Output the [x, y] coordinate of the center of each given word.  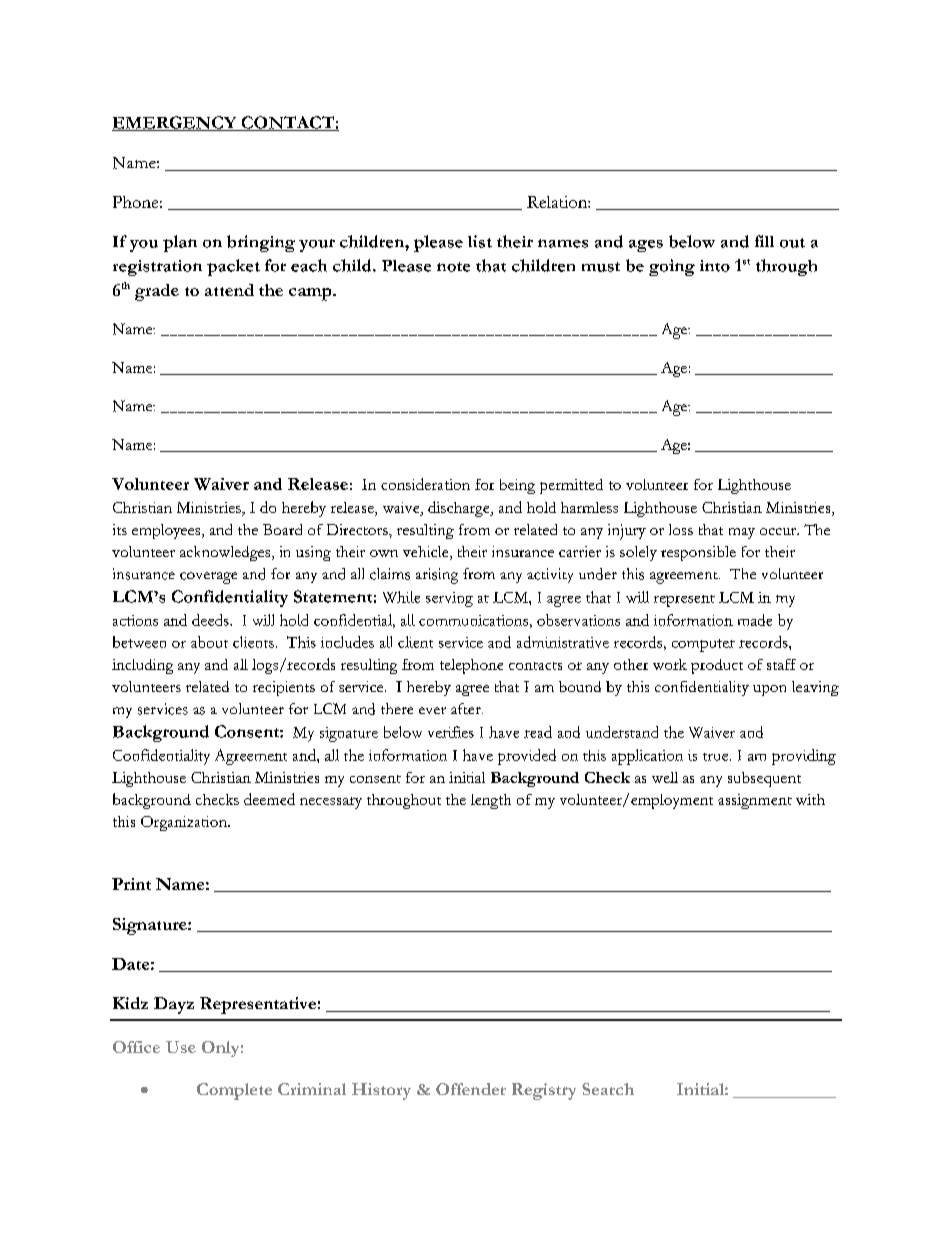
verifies [451, 732]
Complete [234, 1091]
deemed [269, 799]
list [480, 241]
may [742, 533]
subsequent [764, 779]
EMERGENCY [175, 123]
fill [764, 241]
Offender [471, 1089]
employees [167, 531]
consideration [425, 484]
